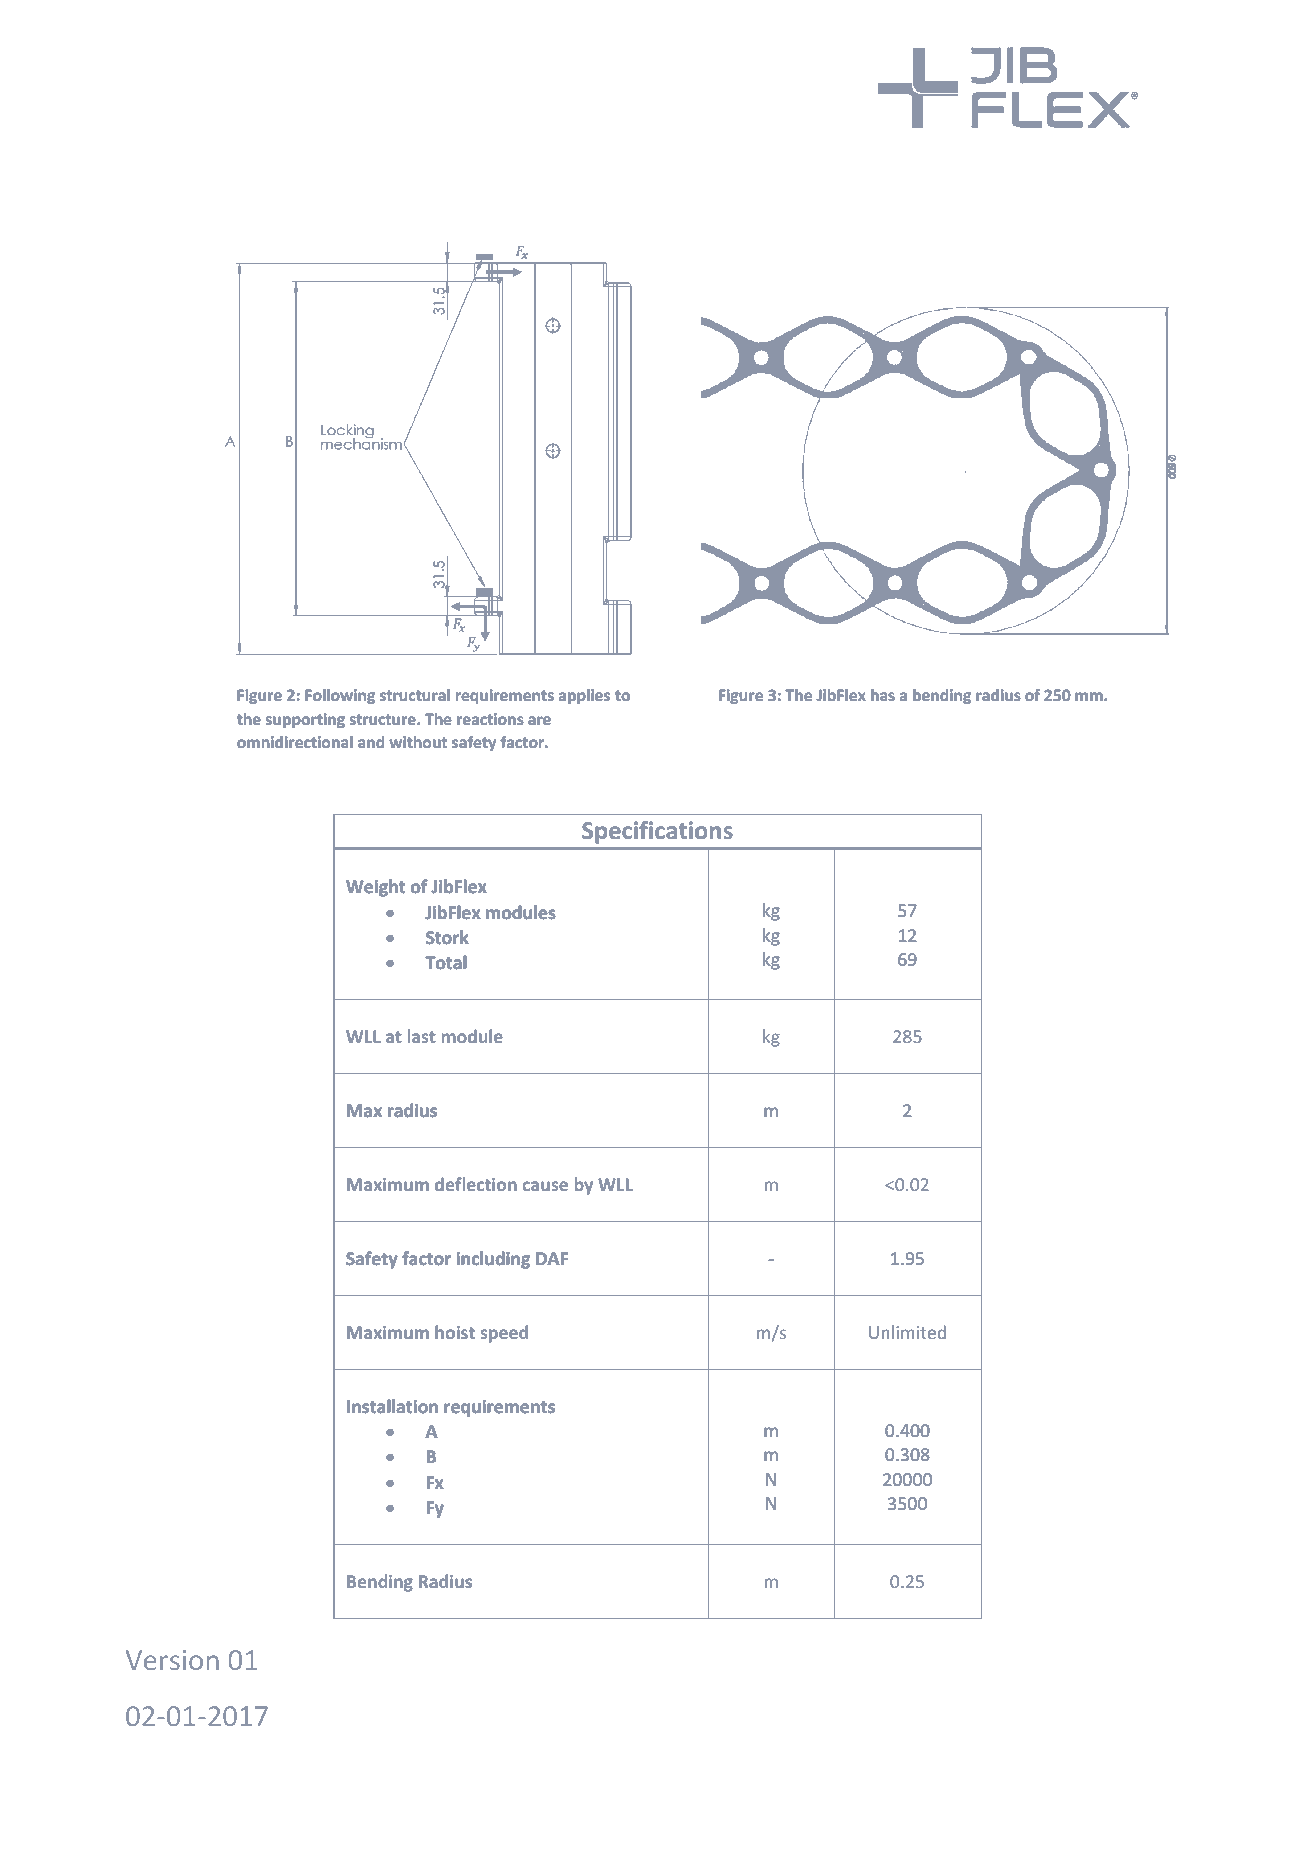  I want to click on are, so click(539, 720).
